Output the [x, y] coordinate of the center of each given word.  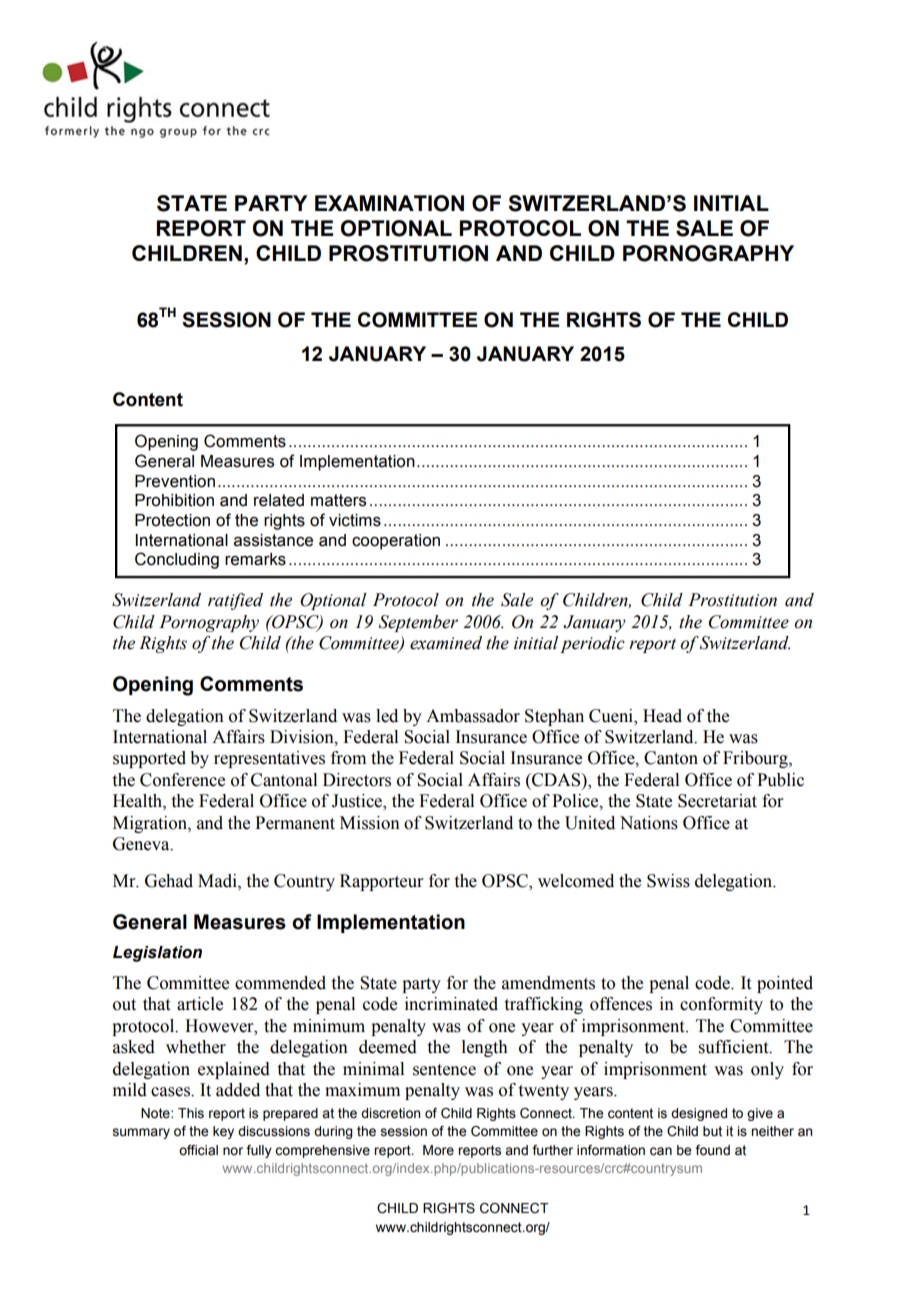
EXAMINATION [389, 203]
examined [446, 643]
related [279, 500]
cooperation [396, 542]
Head [662, 716]
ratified [235, 601]
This [191, 1113]
